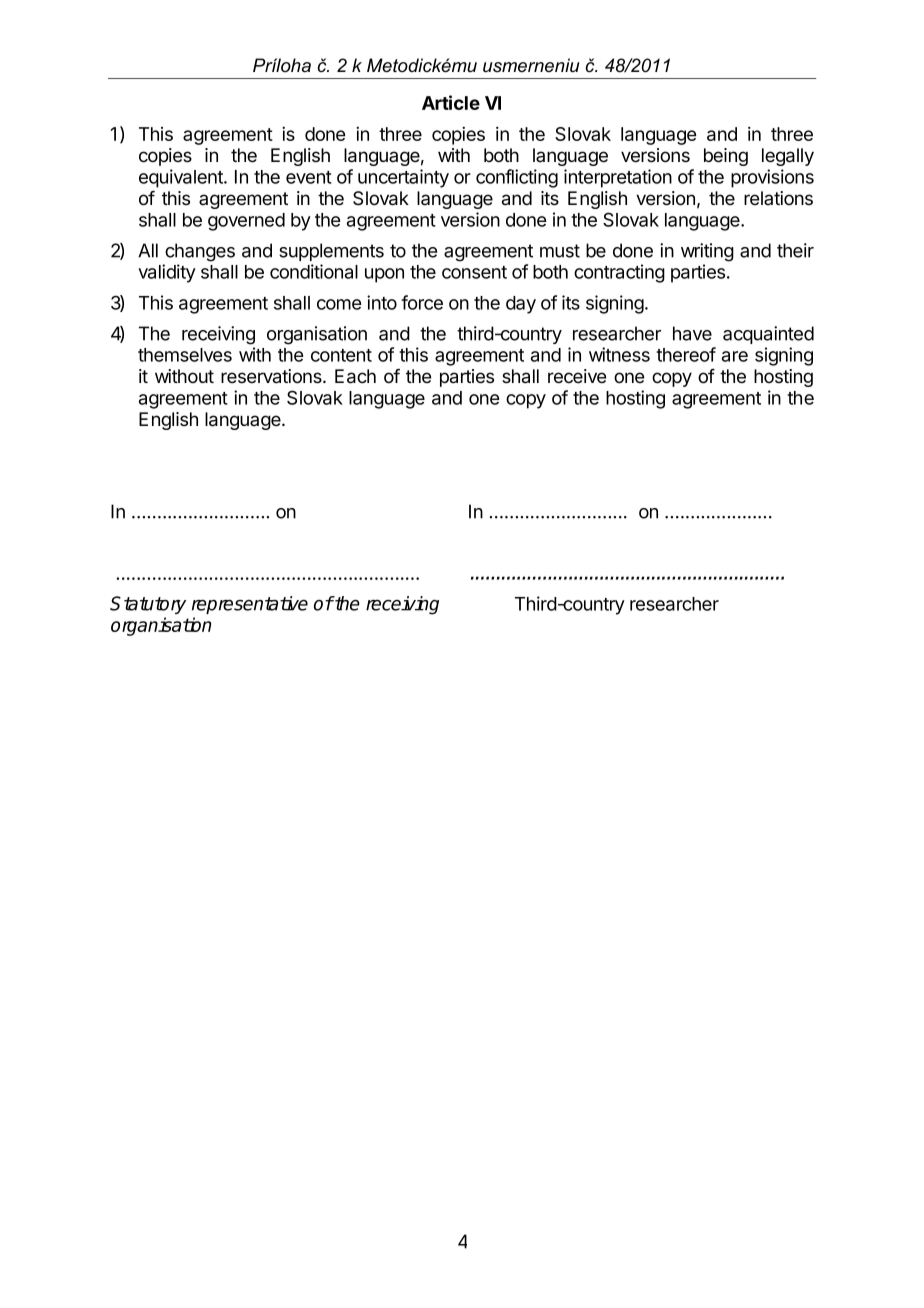  Describe the element at coordinates (474, 272) in the image. I see `consent` at that location.
